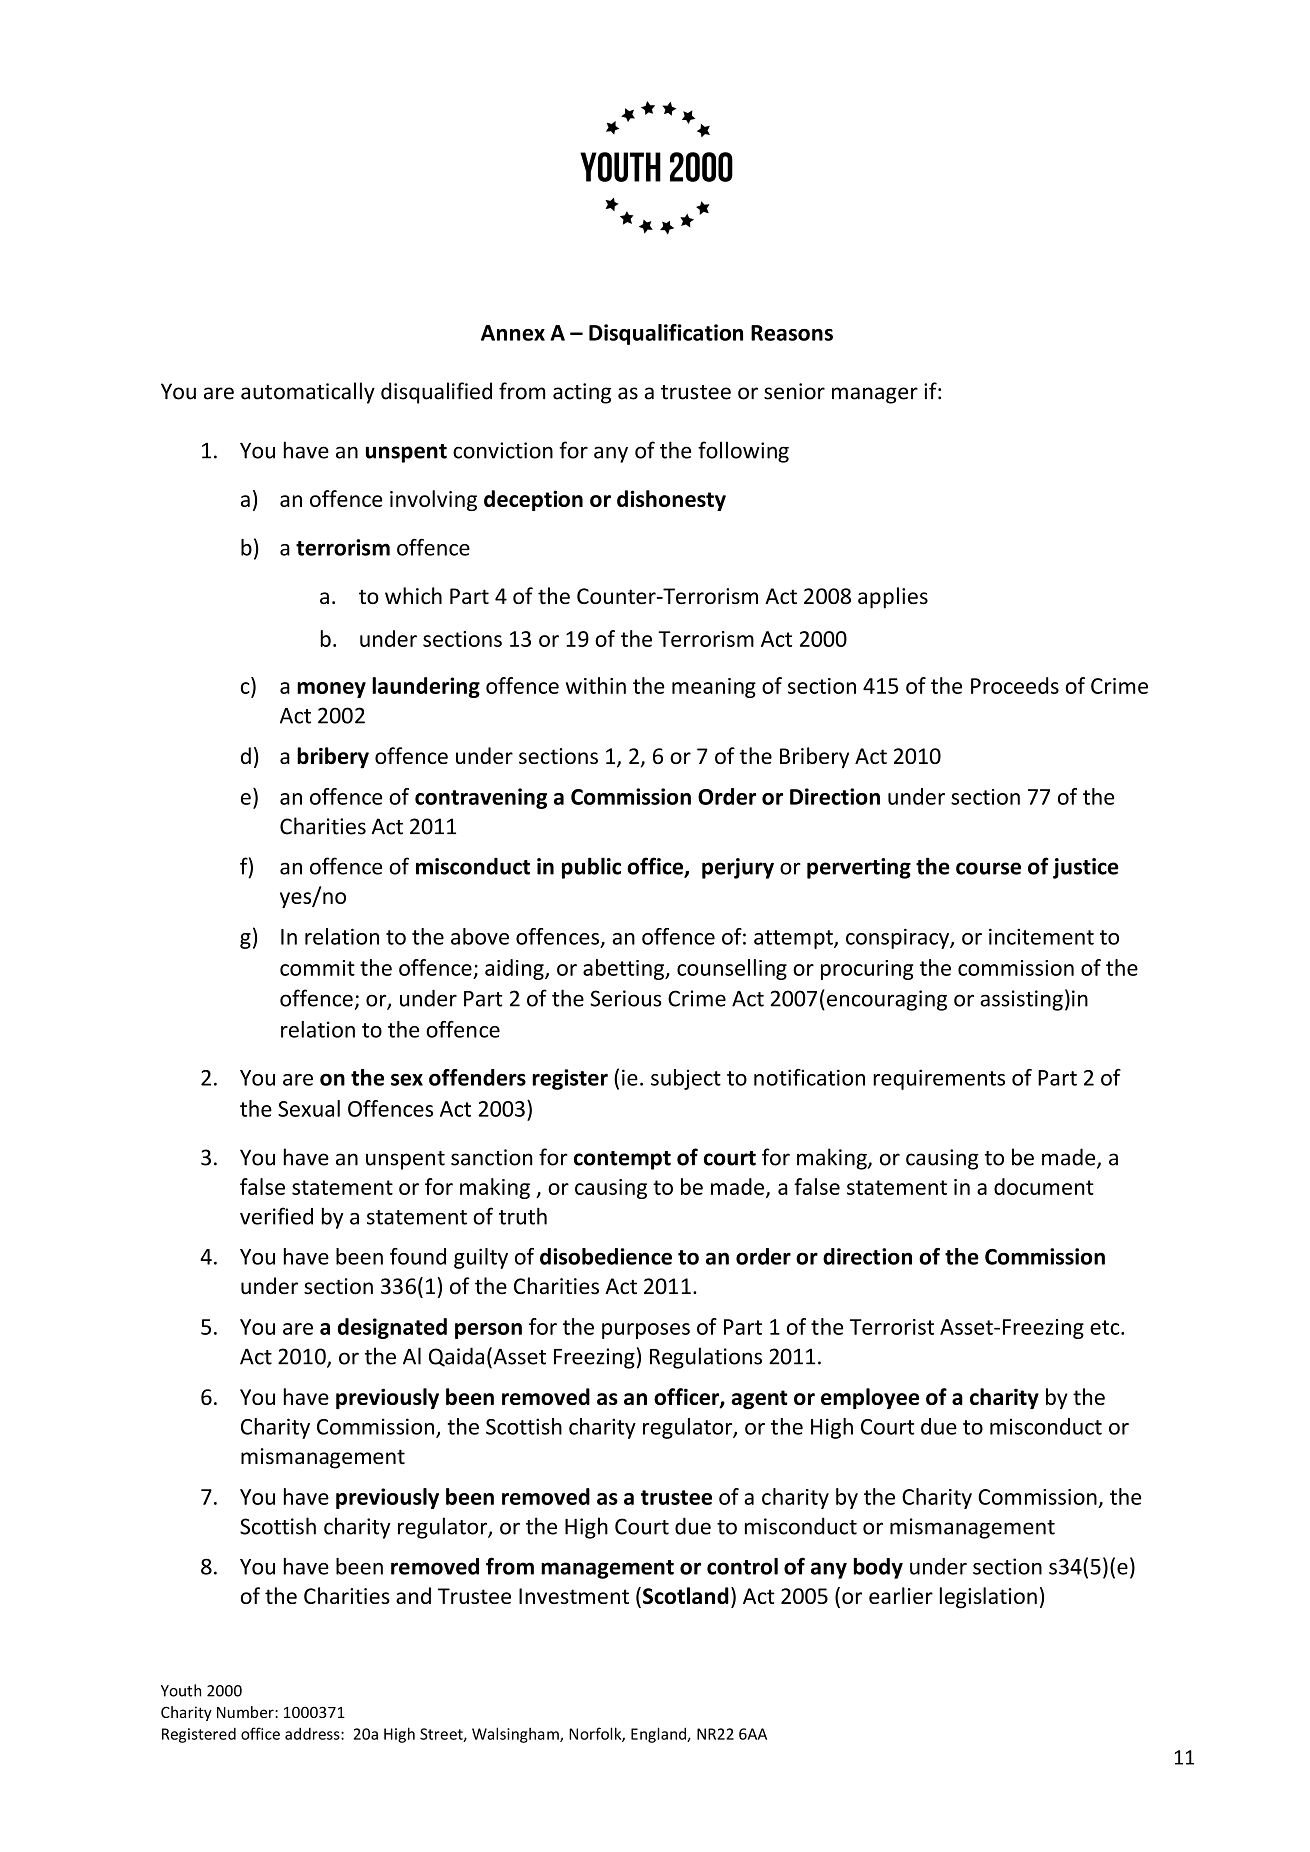  I want to click on money, so click(331, 690).
